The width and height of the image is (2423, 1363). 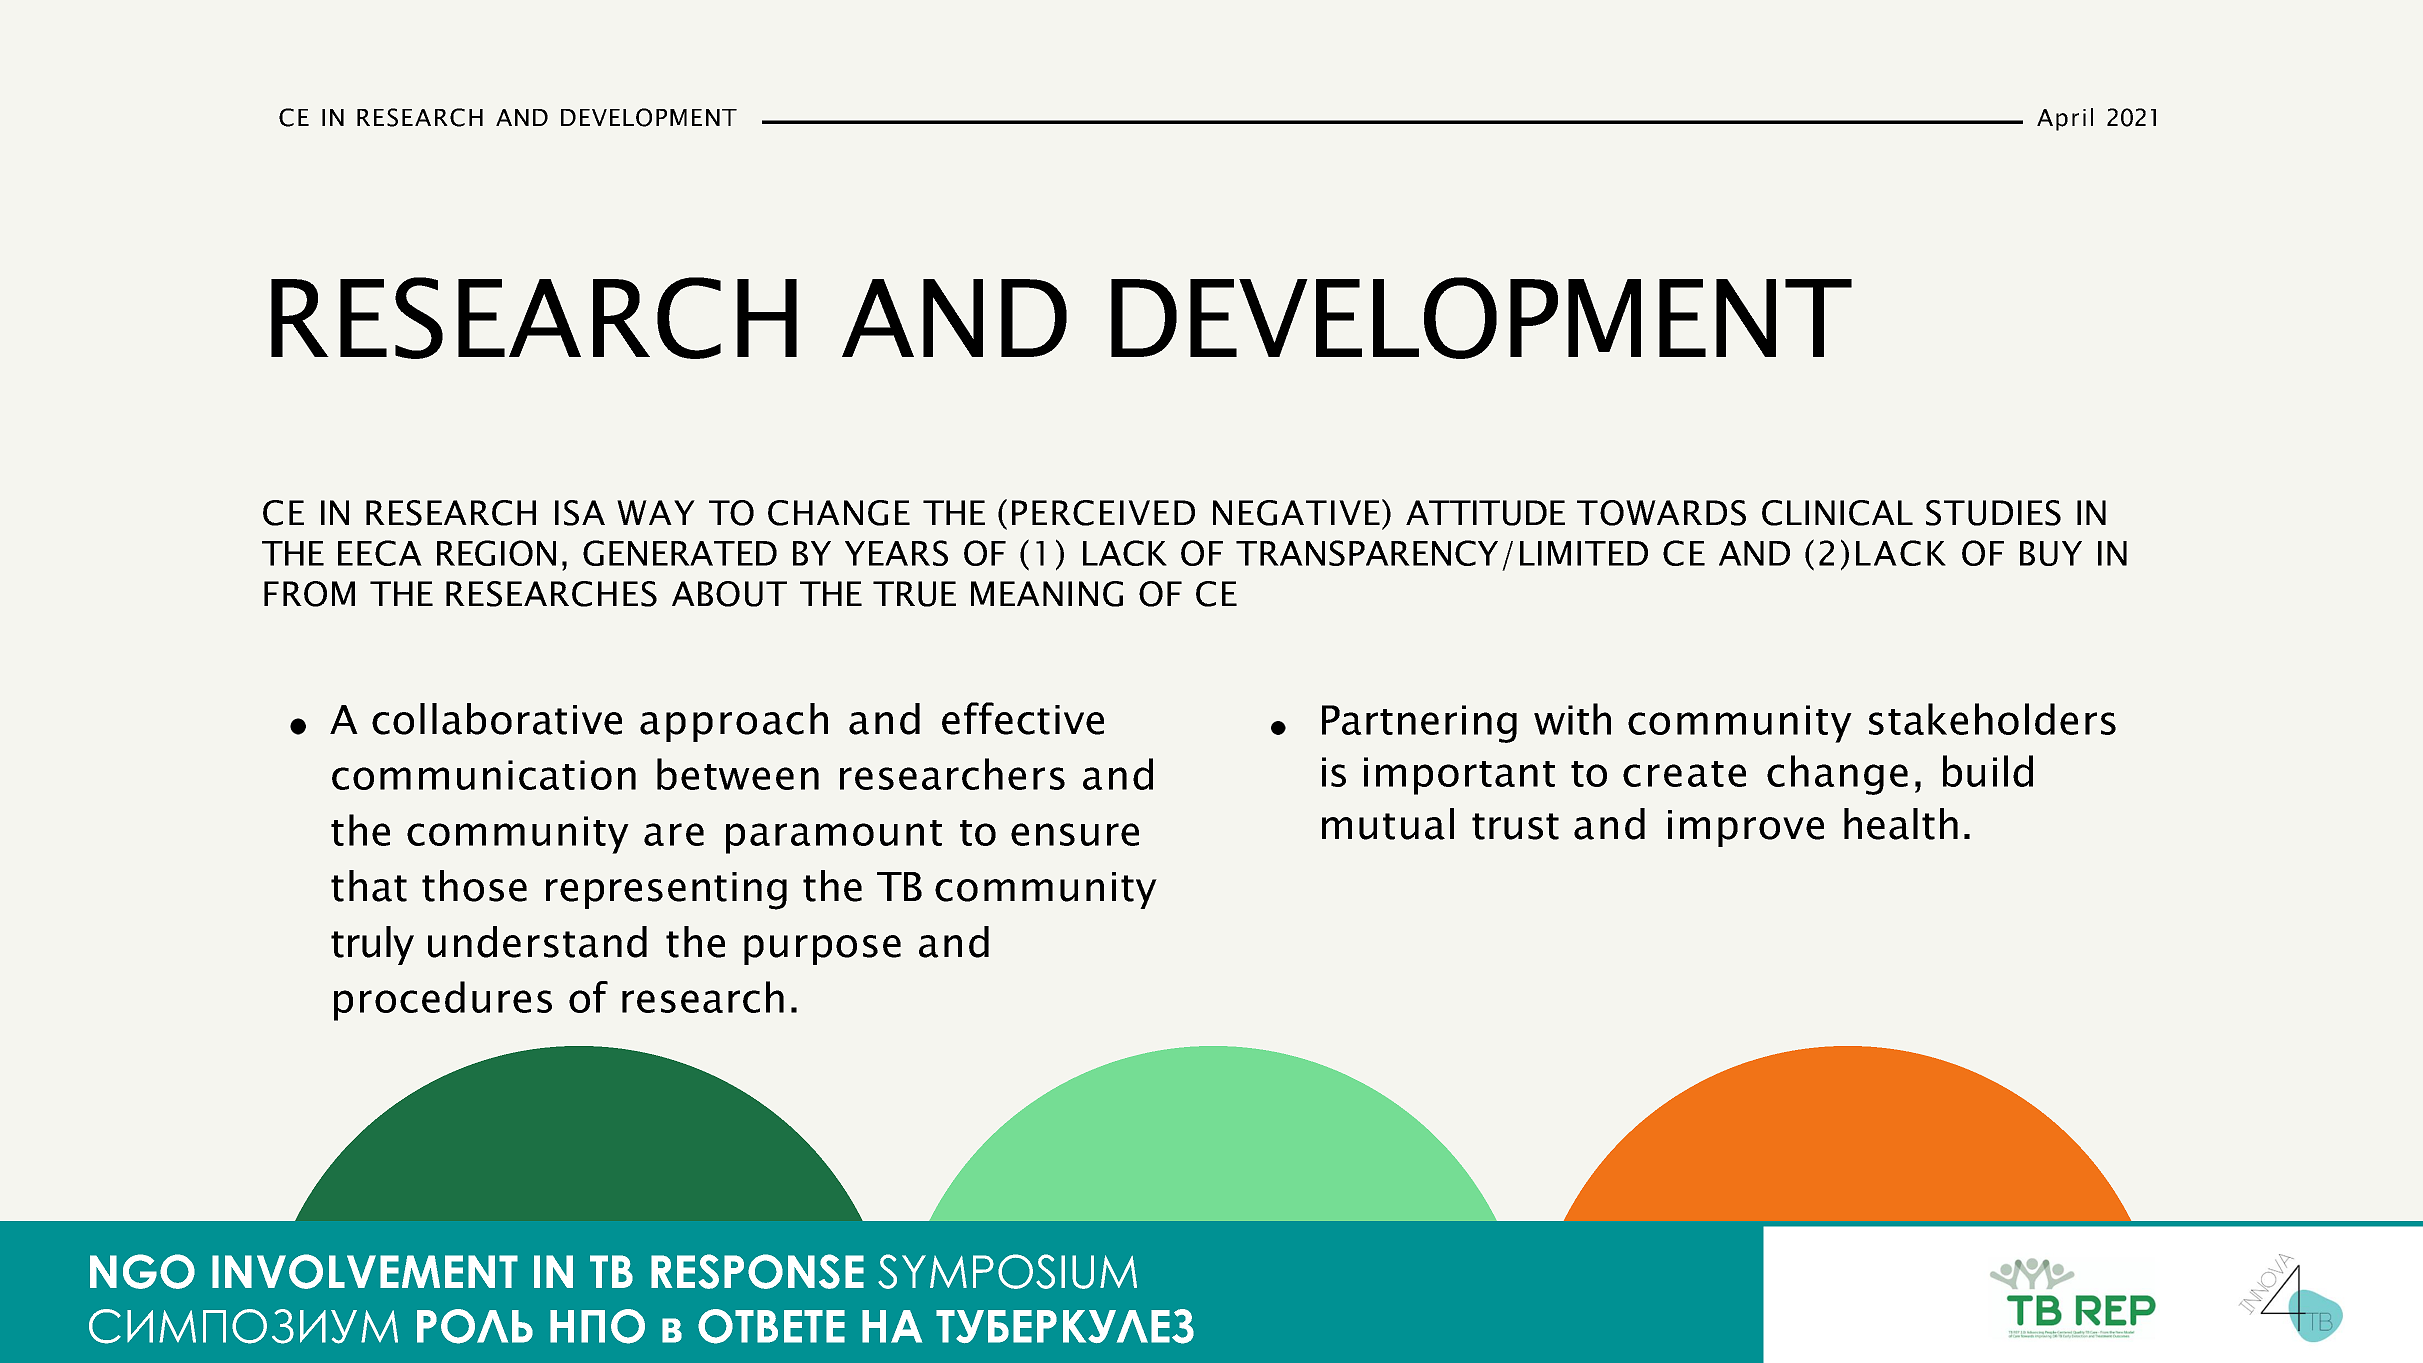 I want to click on SYMPOSIUM, so click(x=1007, y=1271).
